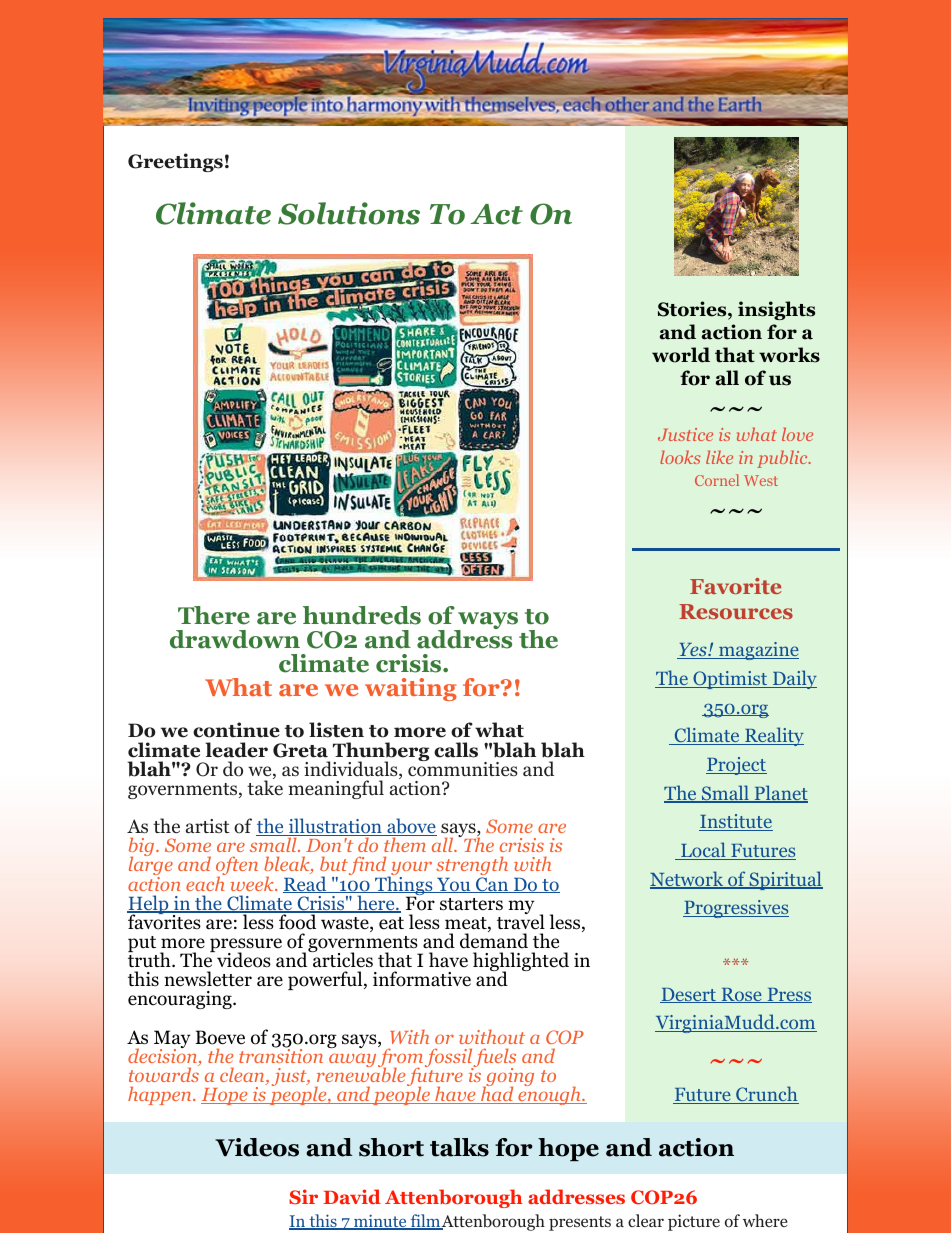 The image size is (952, 1233). I want to click on drawdown, so click(235, 639).
